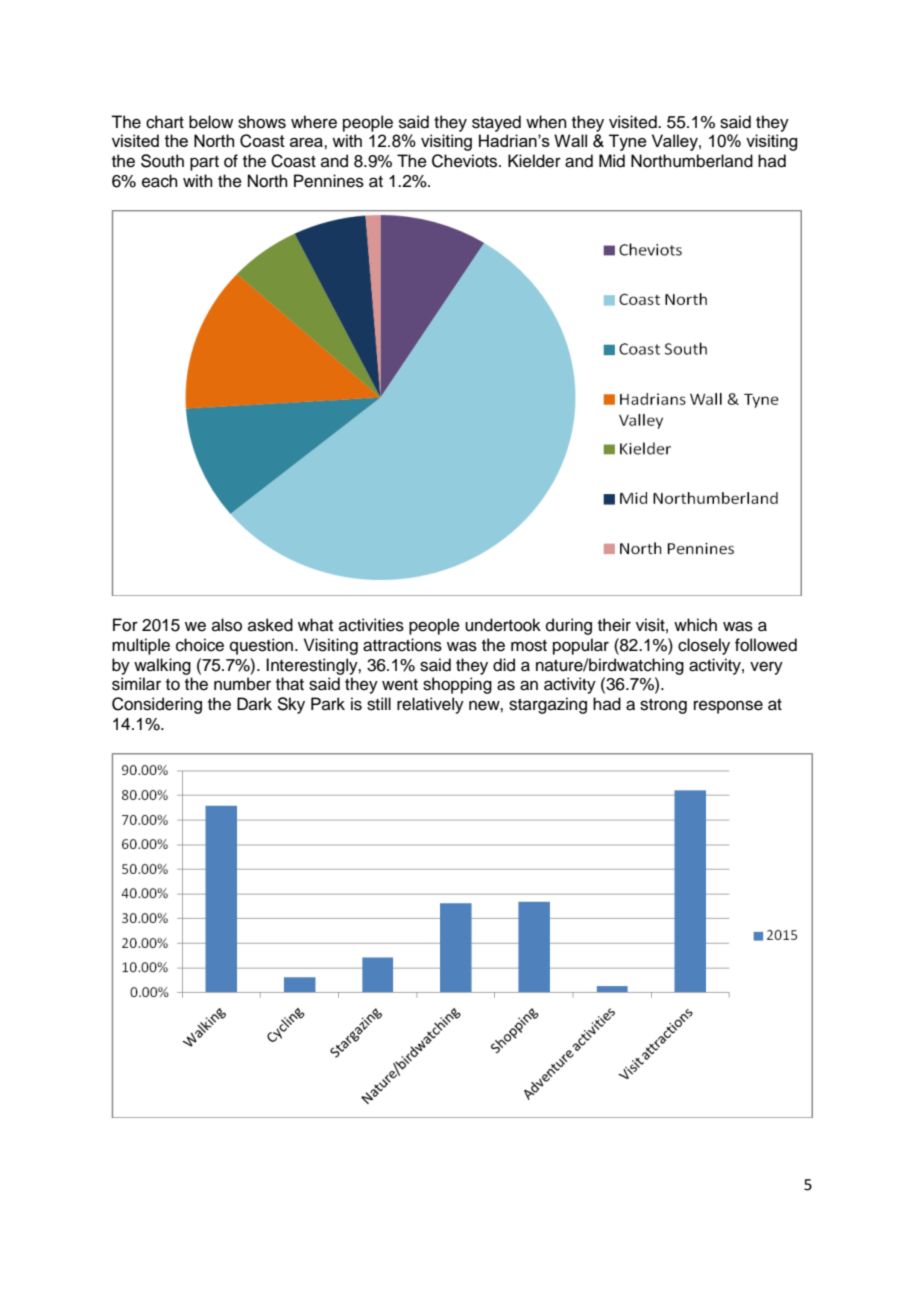 Image resolution: width=924 pixels, height=1308 pixels. Describe the element at coordinates (204, 163) in the document. I see `part` at that location.
